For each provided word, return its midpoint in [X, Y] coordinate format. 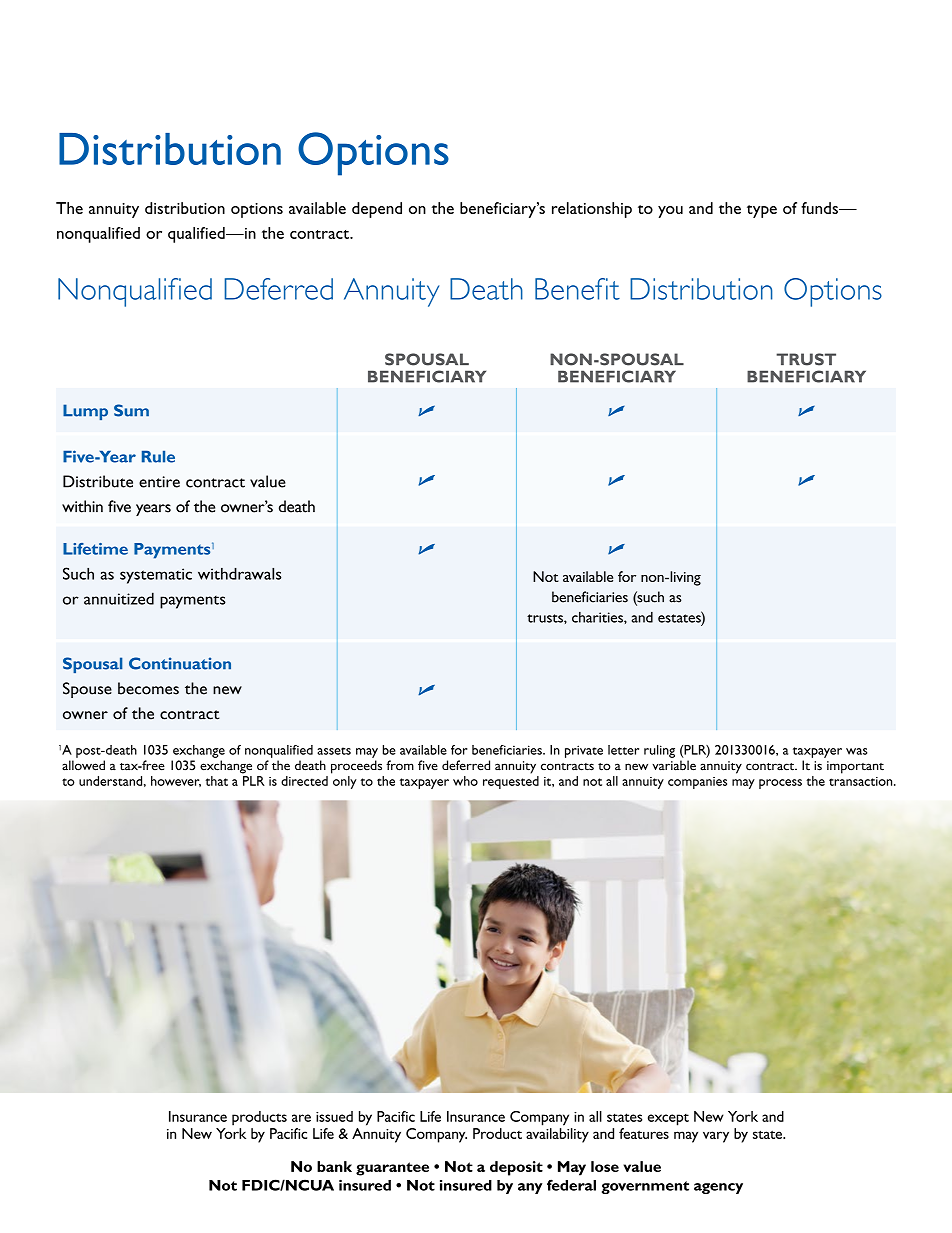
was [856, 751]
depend [377, 210]
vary [716, 1137]
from [400, 765]
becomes [148, 688]
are [301, 1118]
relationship [592, 210]
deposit [516, 1168]
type [762, 211]
